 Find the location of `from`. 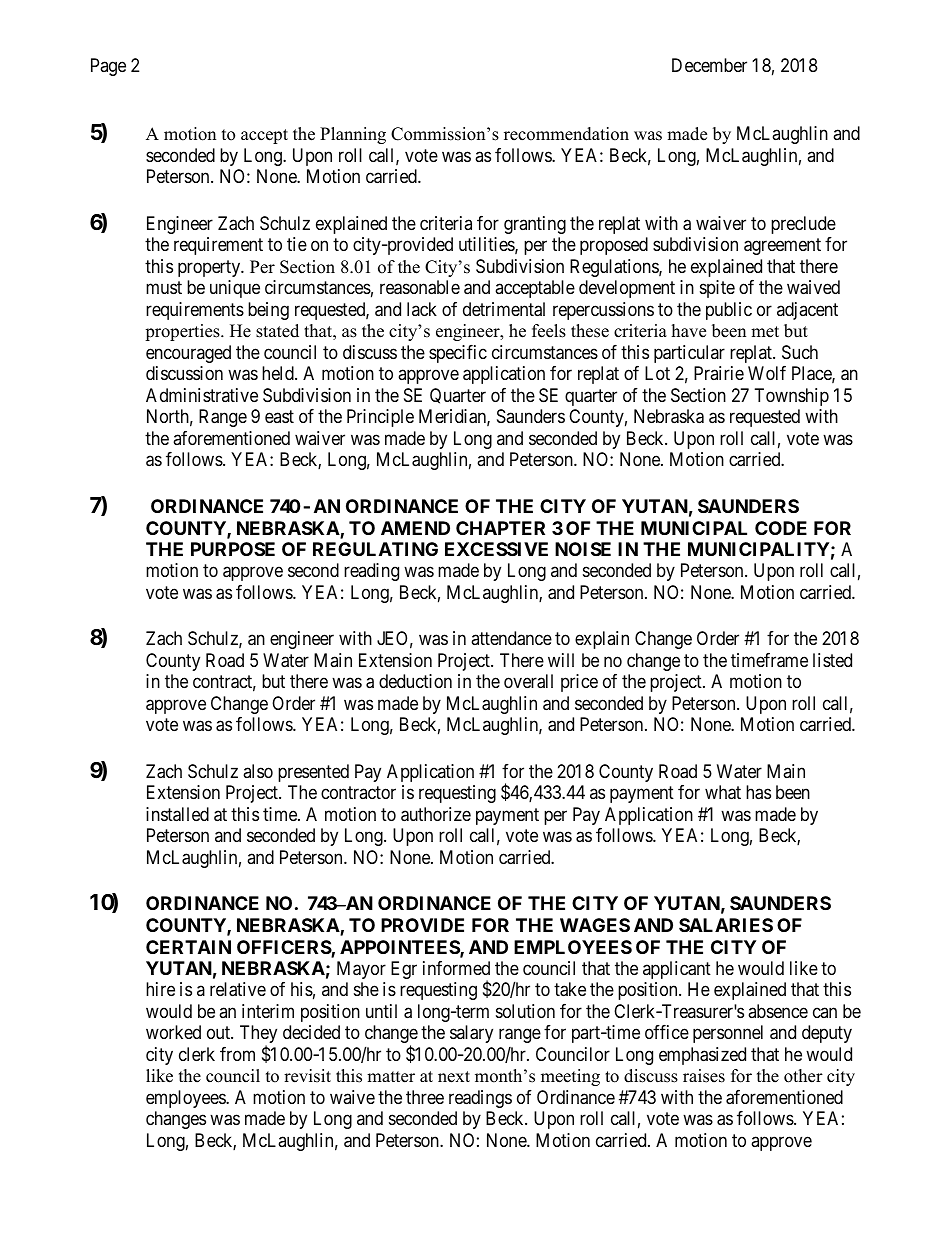

from is located at coordinates (237, 1054).
